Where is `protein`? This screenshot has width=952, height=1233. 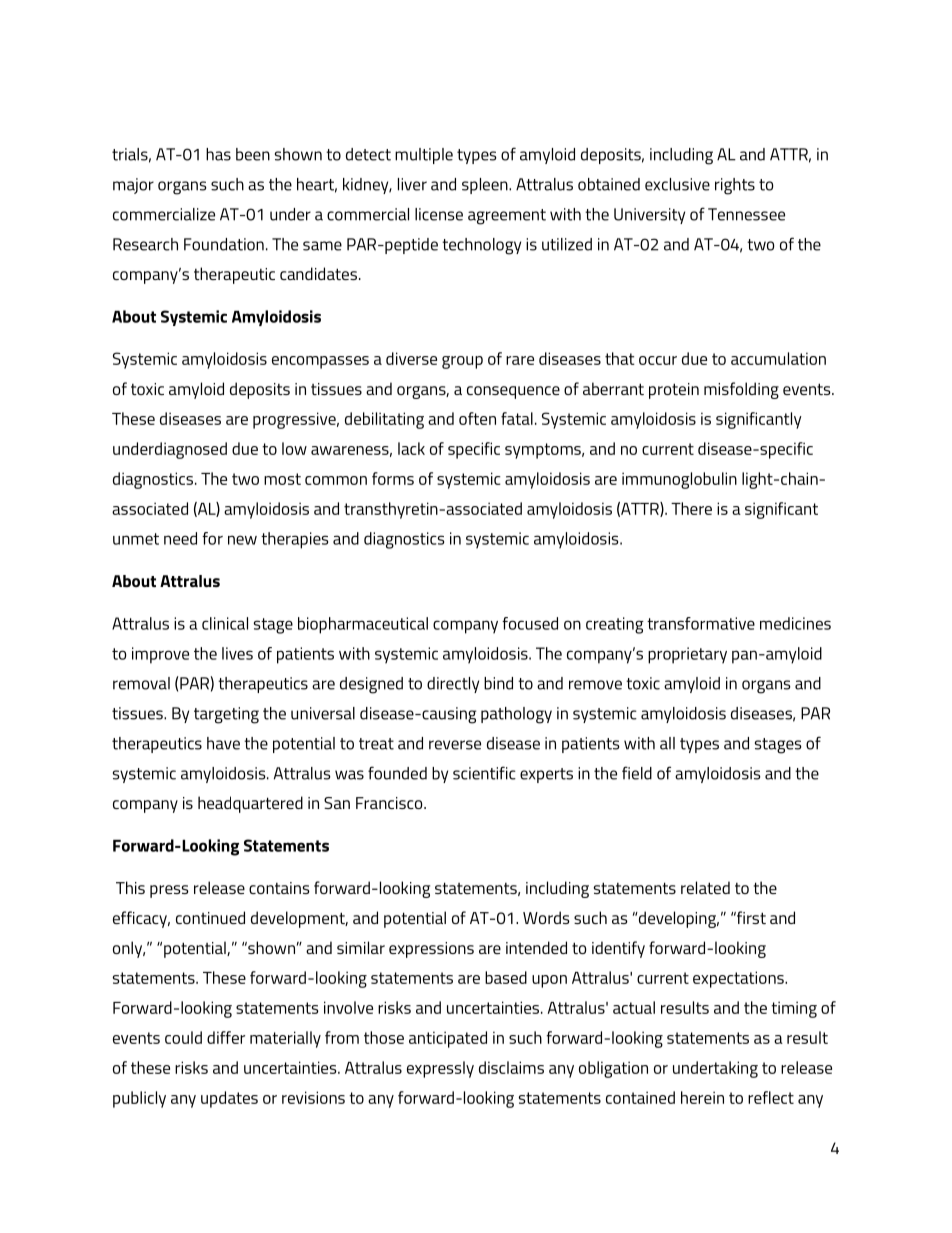
protein is located at coordinates (674, 391).
